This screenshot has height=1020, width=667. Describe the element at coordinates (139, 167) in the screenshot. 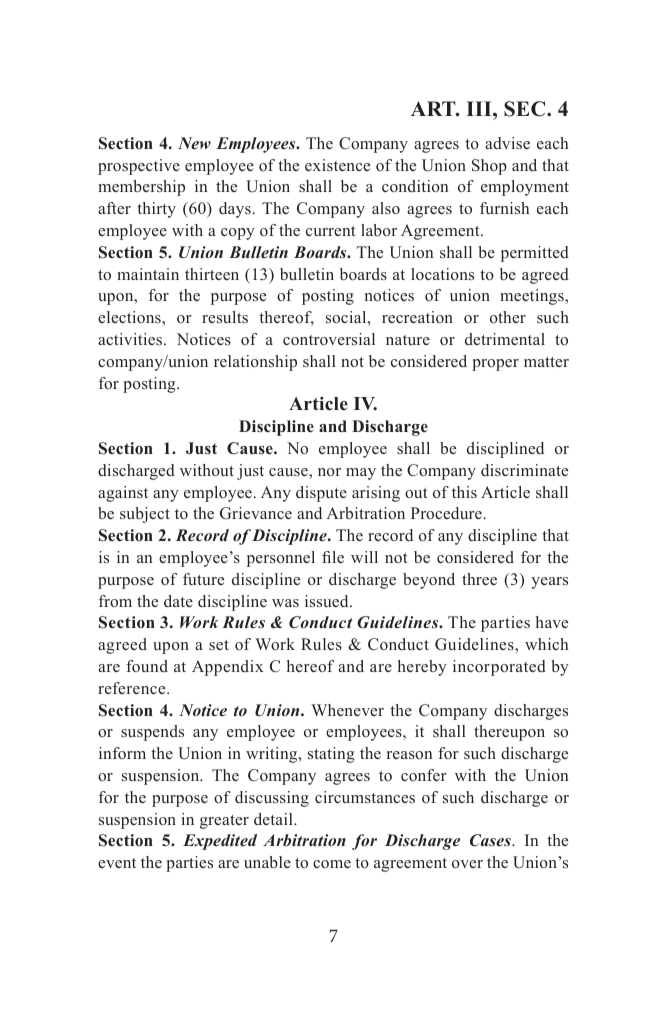

I see `prospective` at that location.
